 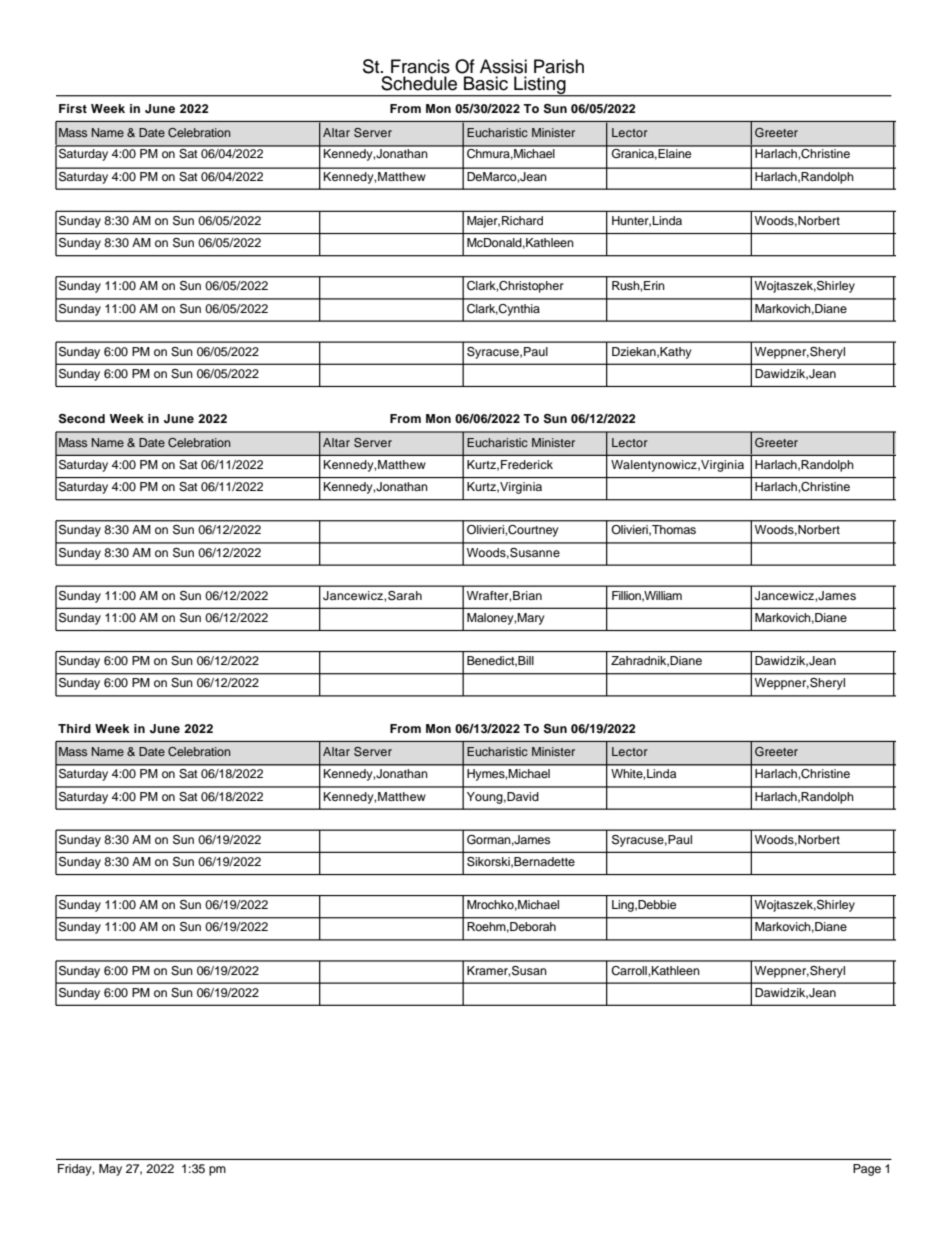 I want to click on Parish, so click(x=559, y=66).
